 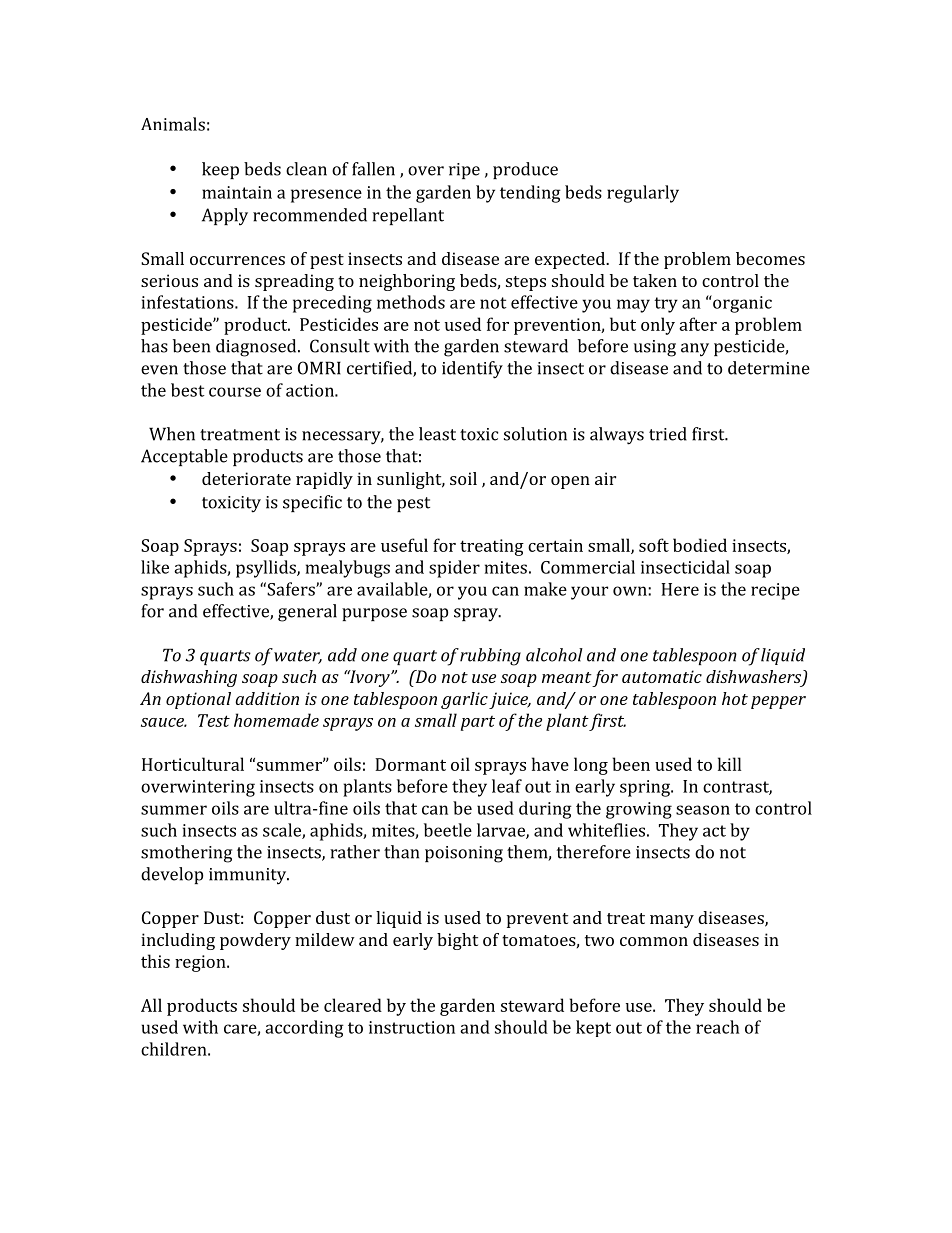 What do you see at coordinates (155, 567) in the page?
I see `like` at bounding box center [155, 567].
